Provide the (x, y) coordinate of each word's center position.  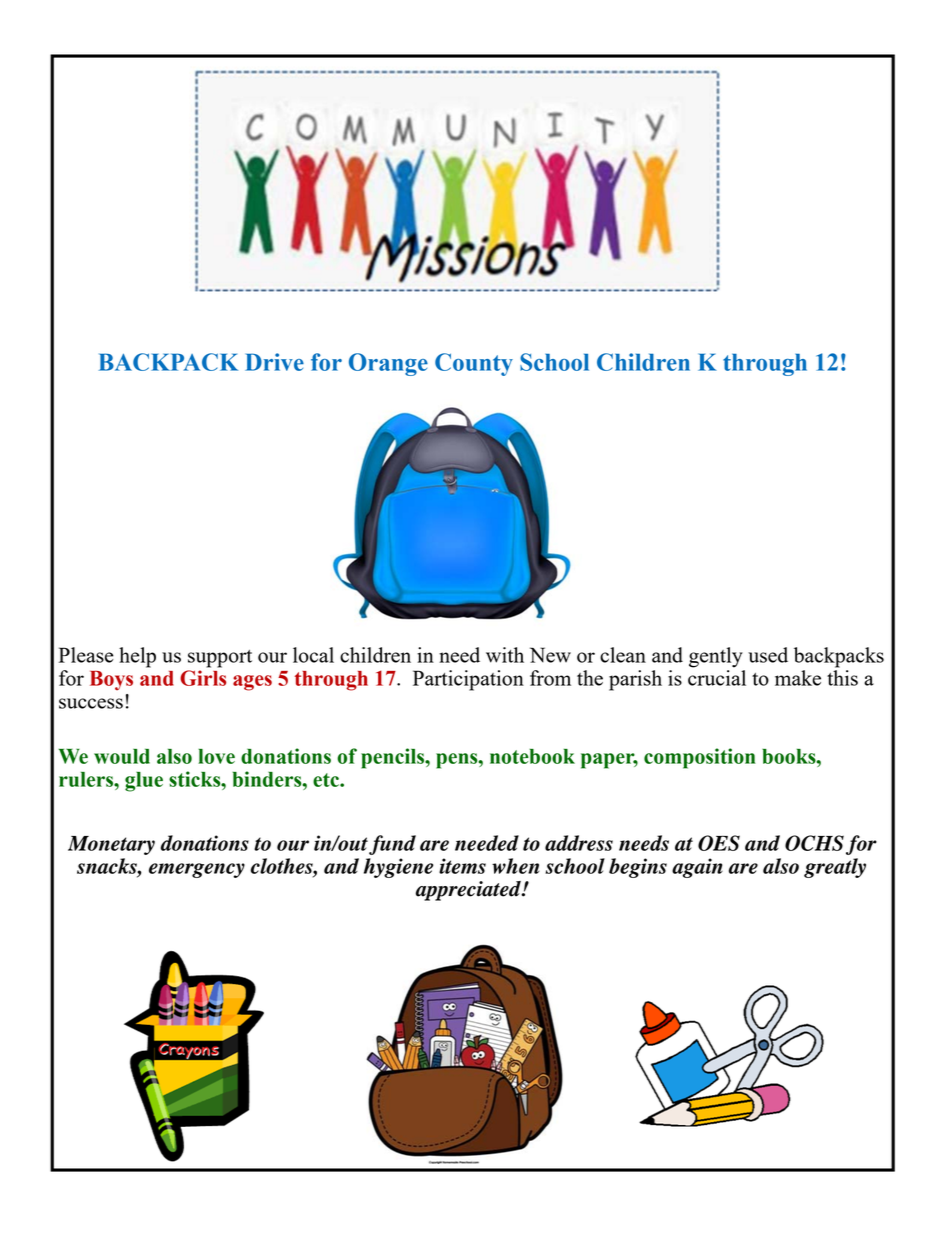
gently (716, 657)
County (474, 364)
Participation (468, 680)
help (137, 657)
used (768, 655)
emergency (197, 870)
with (505, 655)
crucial (717, 678)
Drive (274, 362)
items (462, 866)
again (697, 868)
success (91, 703)
